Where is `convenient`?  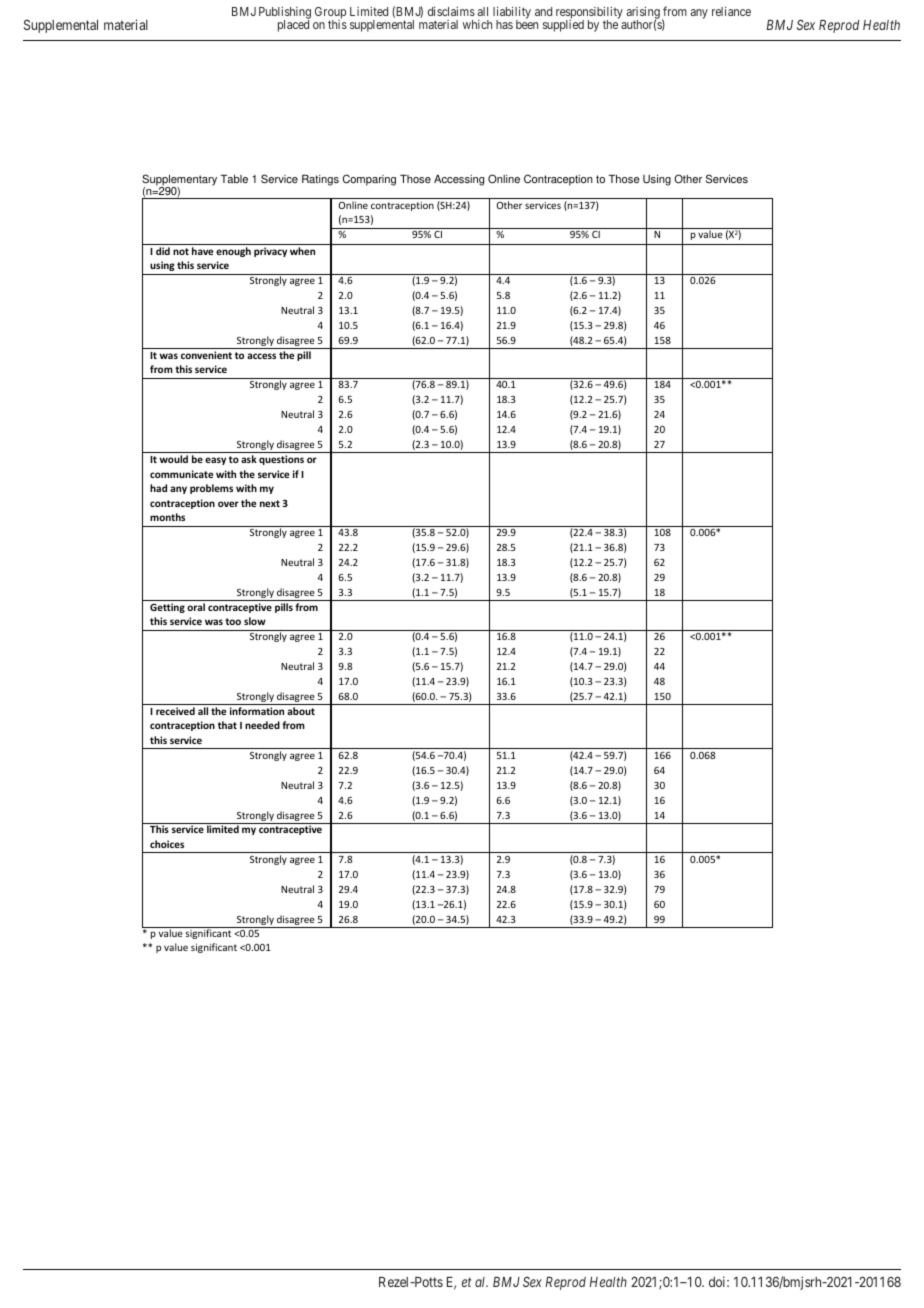
convenient is located at coordinates (206, 355).
